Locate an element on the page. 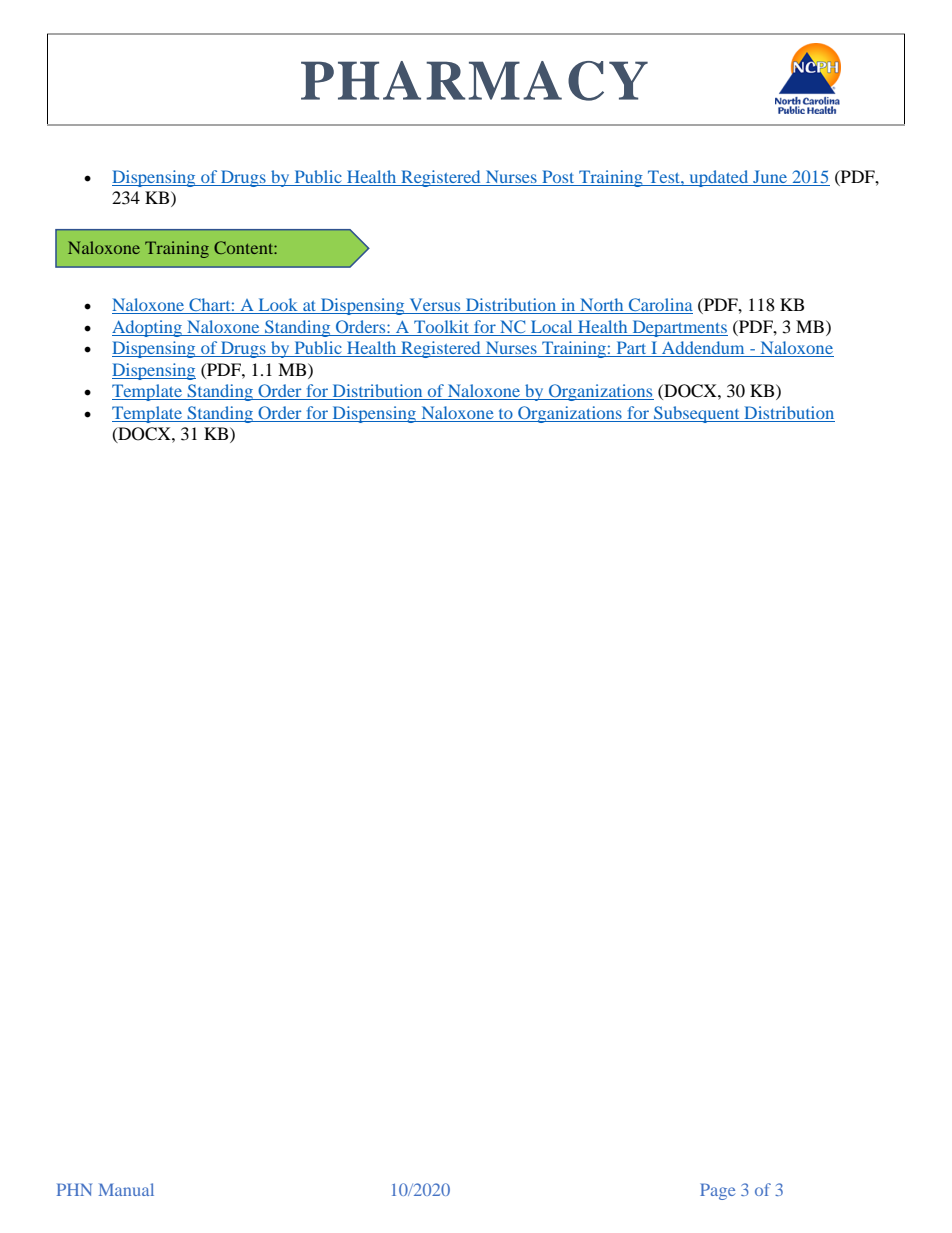 The height and width of the document is (1233, 952). Adopting is located at coordinates (148, 328).
